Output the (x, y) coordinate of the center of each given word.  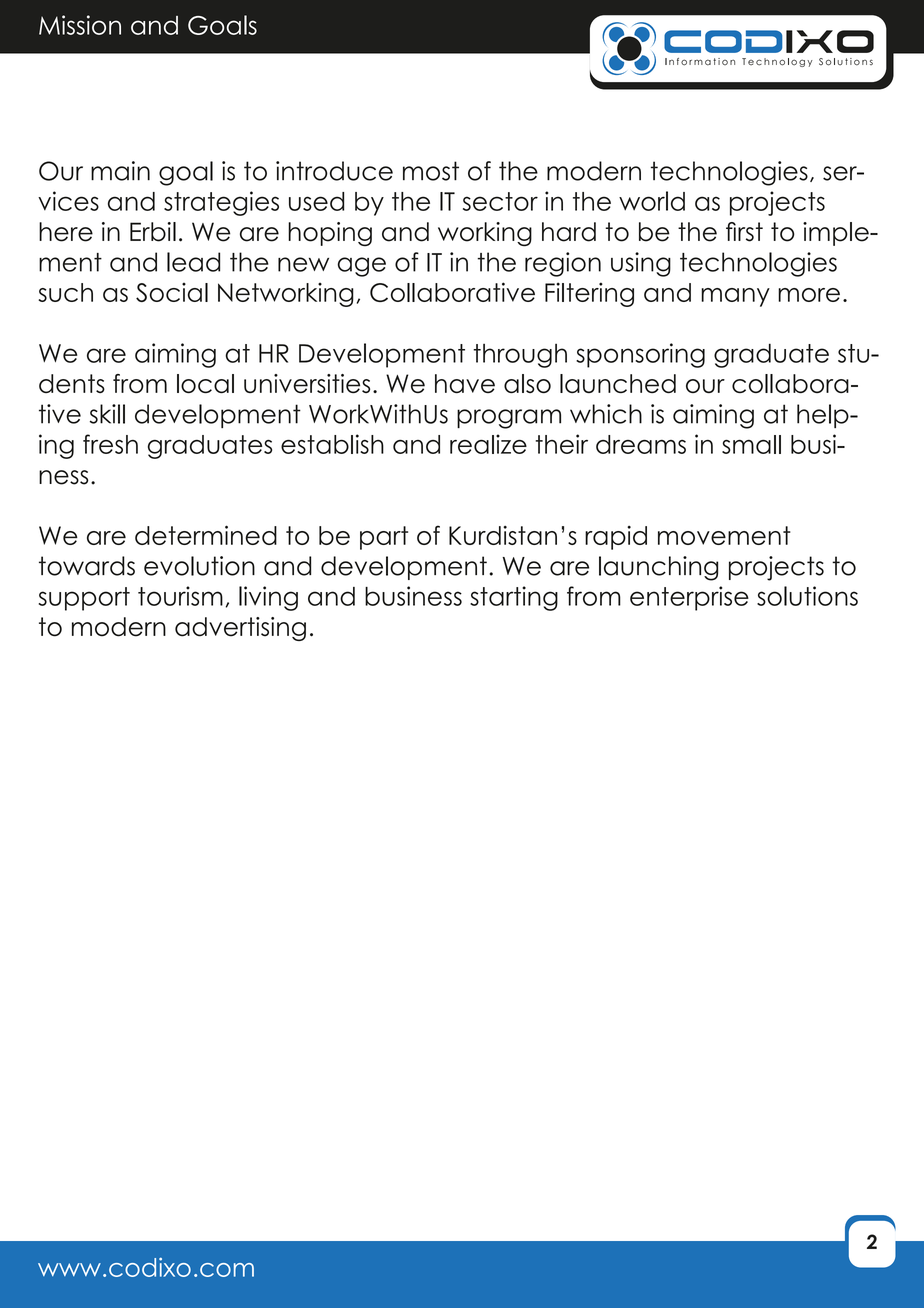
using (641, 264)
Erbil (153, 232)
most (431, 171)
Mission (80, 25)
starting (514, 598)
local (205, 384)
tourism (180, 596)
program (509, 419)
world (652, 201)
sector (500, 201)
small (751, 444)
